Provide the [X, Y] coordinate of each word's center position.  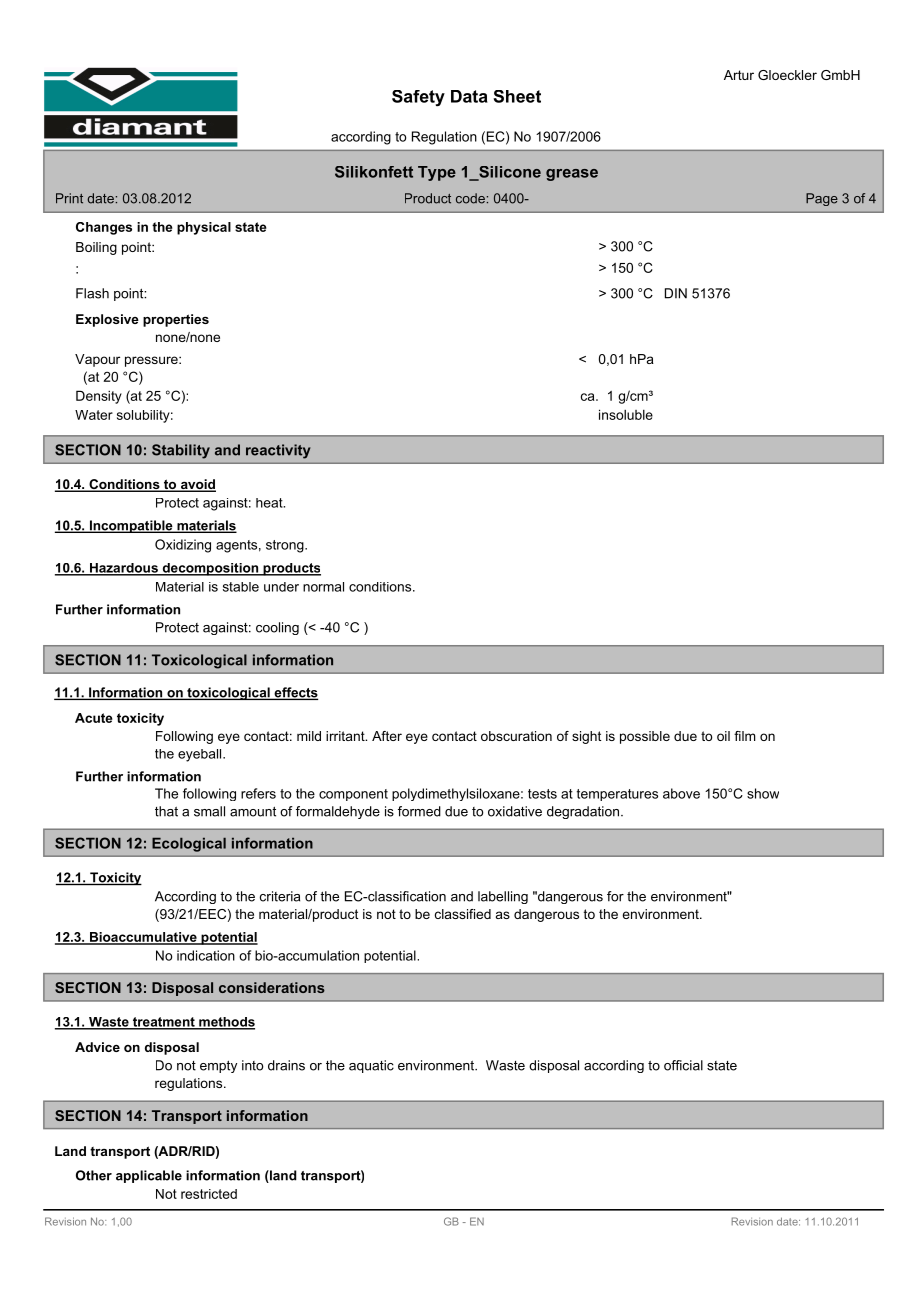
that [166, 811]
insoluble [626, 414]
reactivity [278, 451]
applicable [149, 1176]
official [683, 1065]
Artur [739, 75]
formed [419, 811]
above [681, 793]
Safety [418, 98]
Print [69, 198]
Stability [181, 451]
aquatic [371, 1066]
